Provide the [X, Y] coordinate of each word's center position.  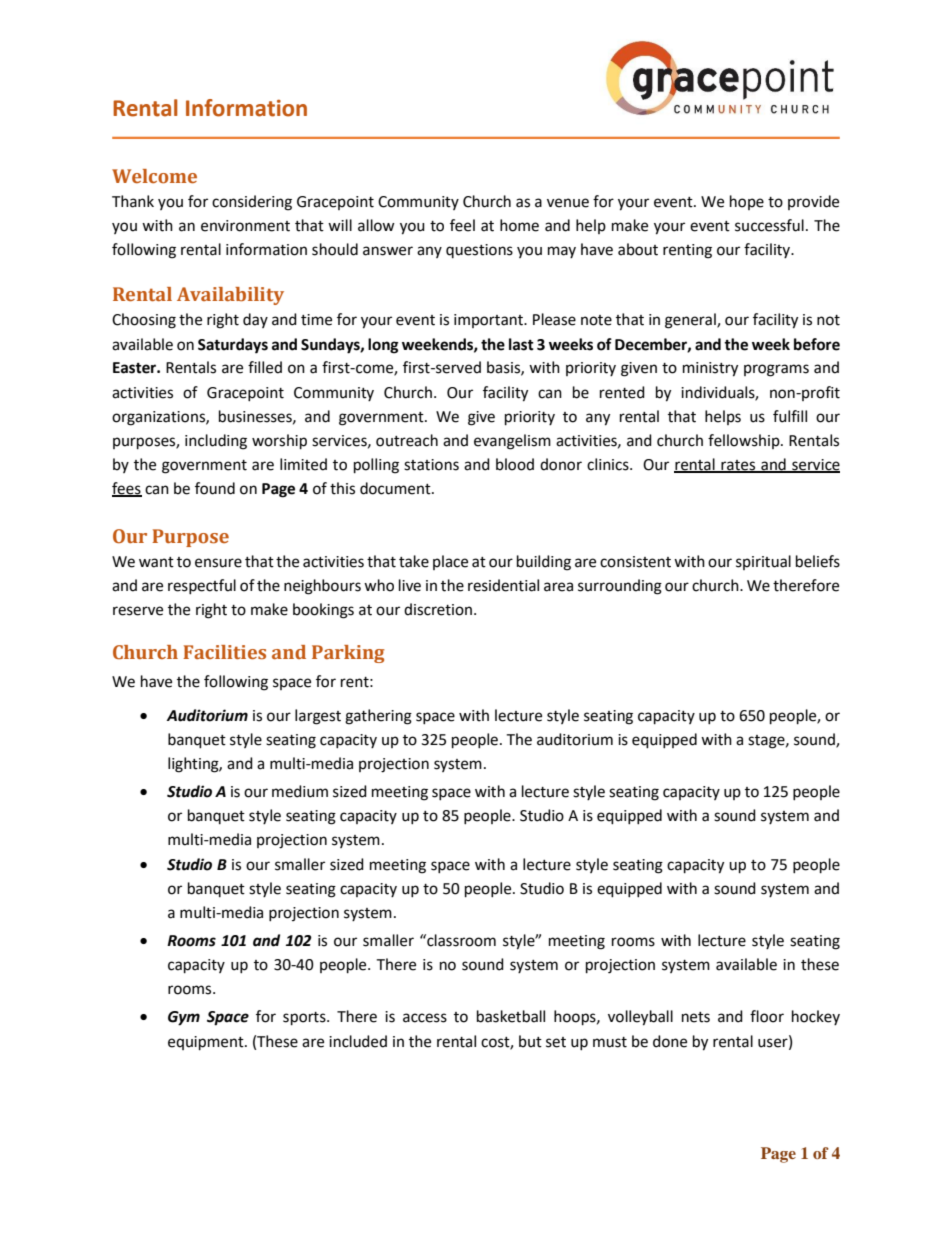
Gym [184, 1018]
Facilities [224, 652]
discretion [438, 609]
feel [462, 225]
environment [245, 226]
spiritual [763, 562]
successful [769, 225]
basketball [511, 1016]
